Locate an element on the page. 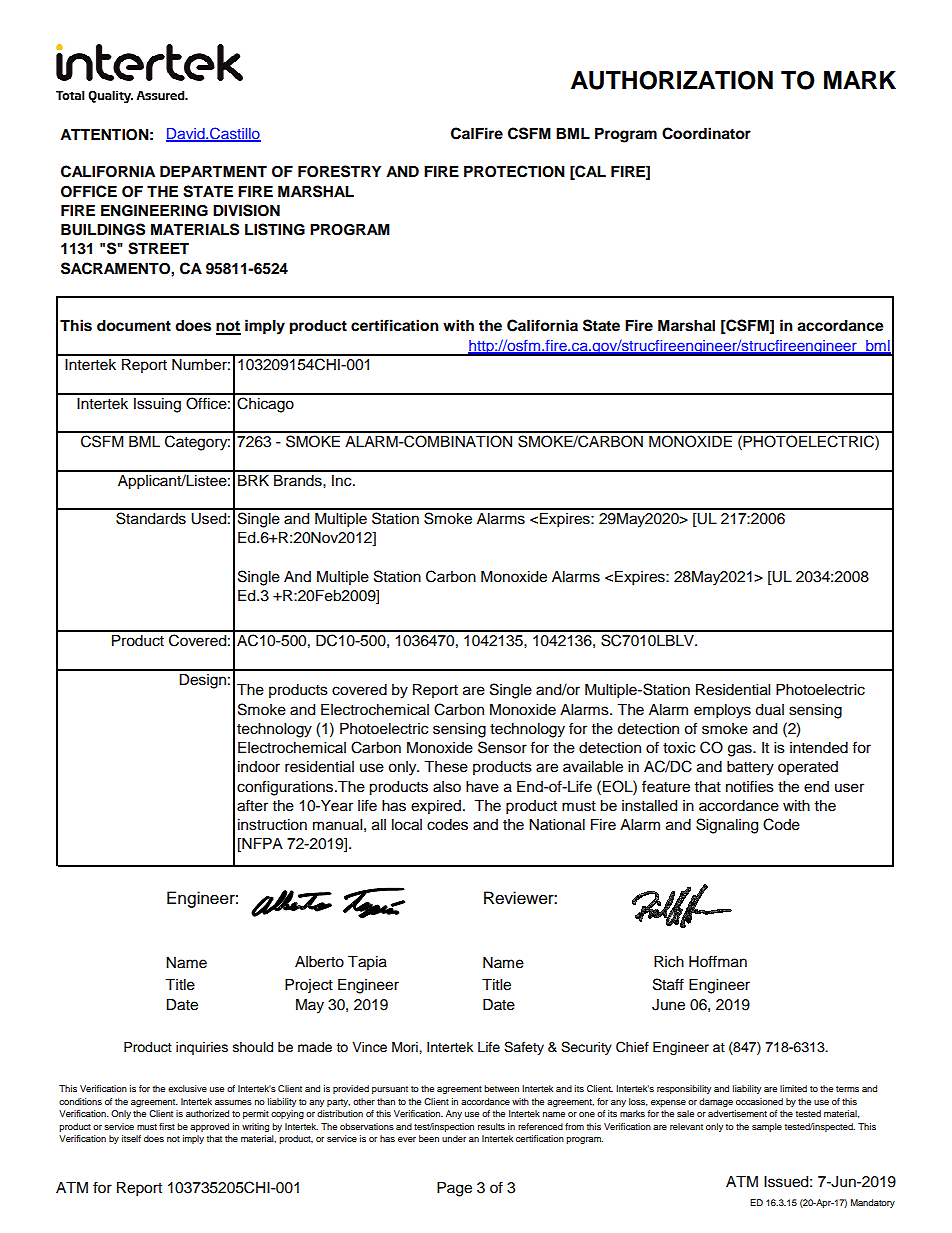 The width and height of the document is (952, 1233). dual is located at coordinates (769, 710).
